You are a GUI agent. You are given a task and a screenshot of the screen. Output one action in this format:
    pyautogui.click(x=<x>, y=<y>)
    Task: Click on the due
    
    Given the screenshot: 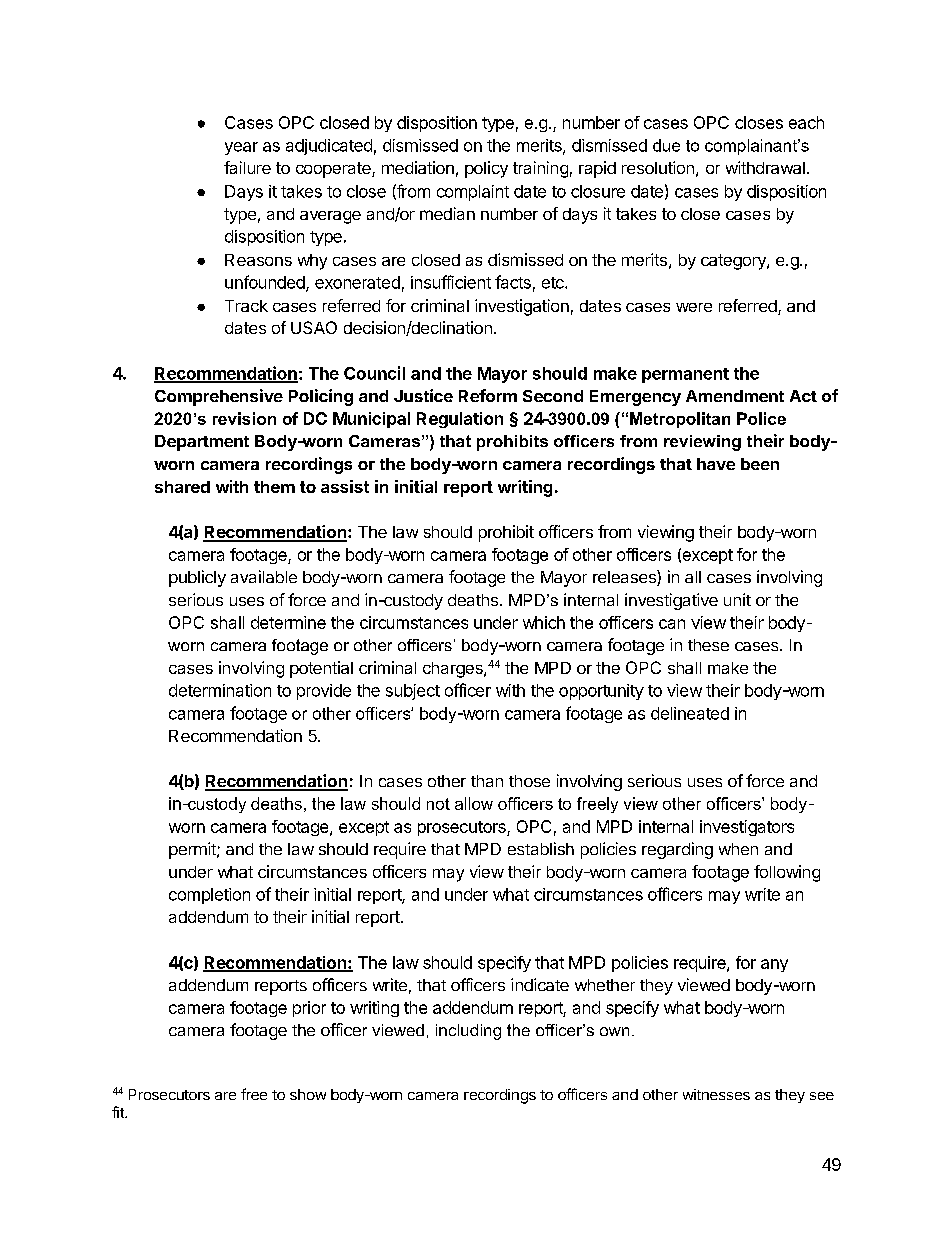 What is the action you would take?
    pyautogui.click(x=666, y=145)
